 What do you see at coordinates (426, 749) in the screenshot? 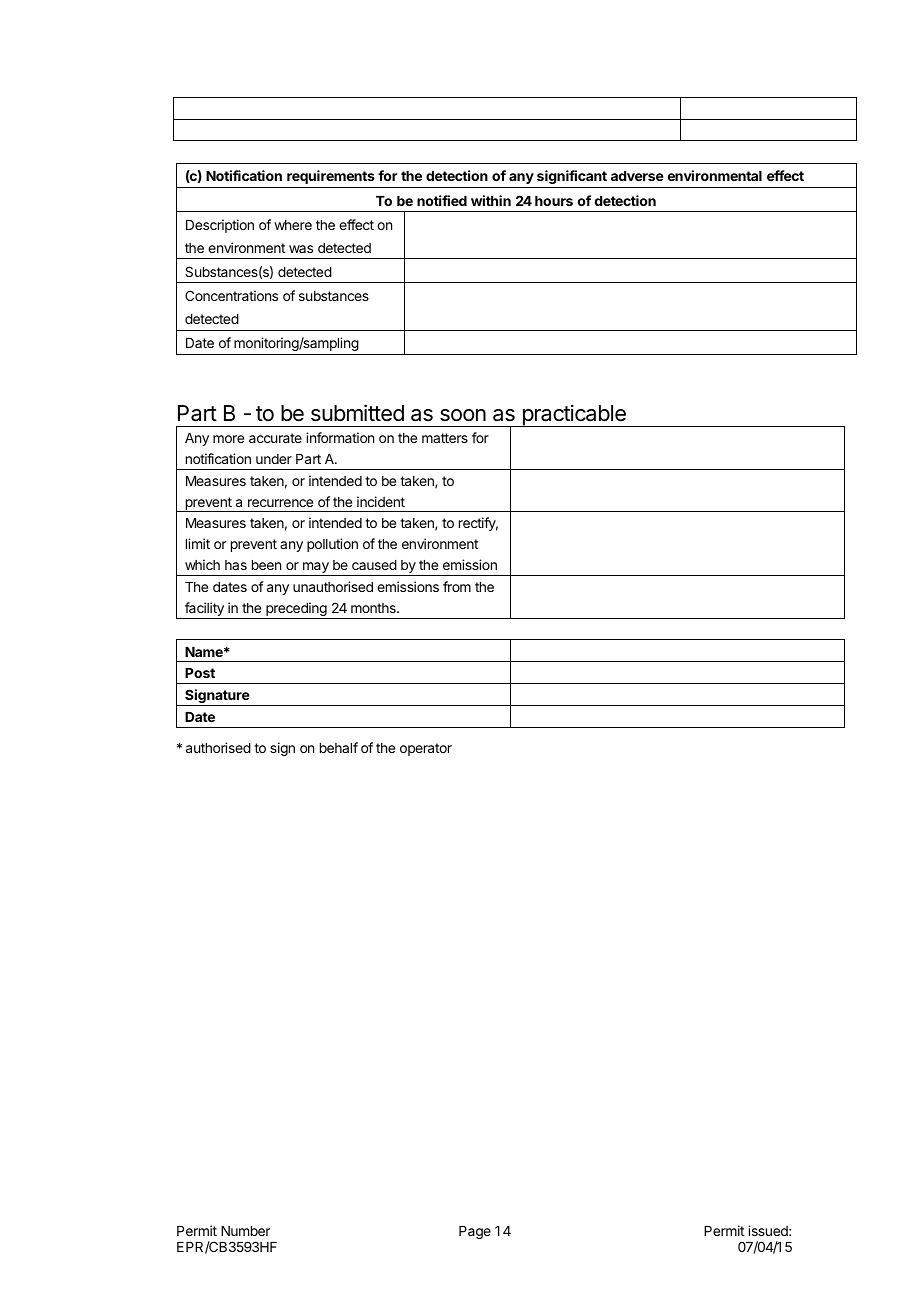
I see `operator` at bounding box center [426, 749].
